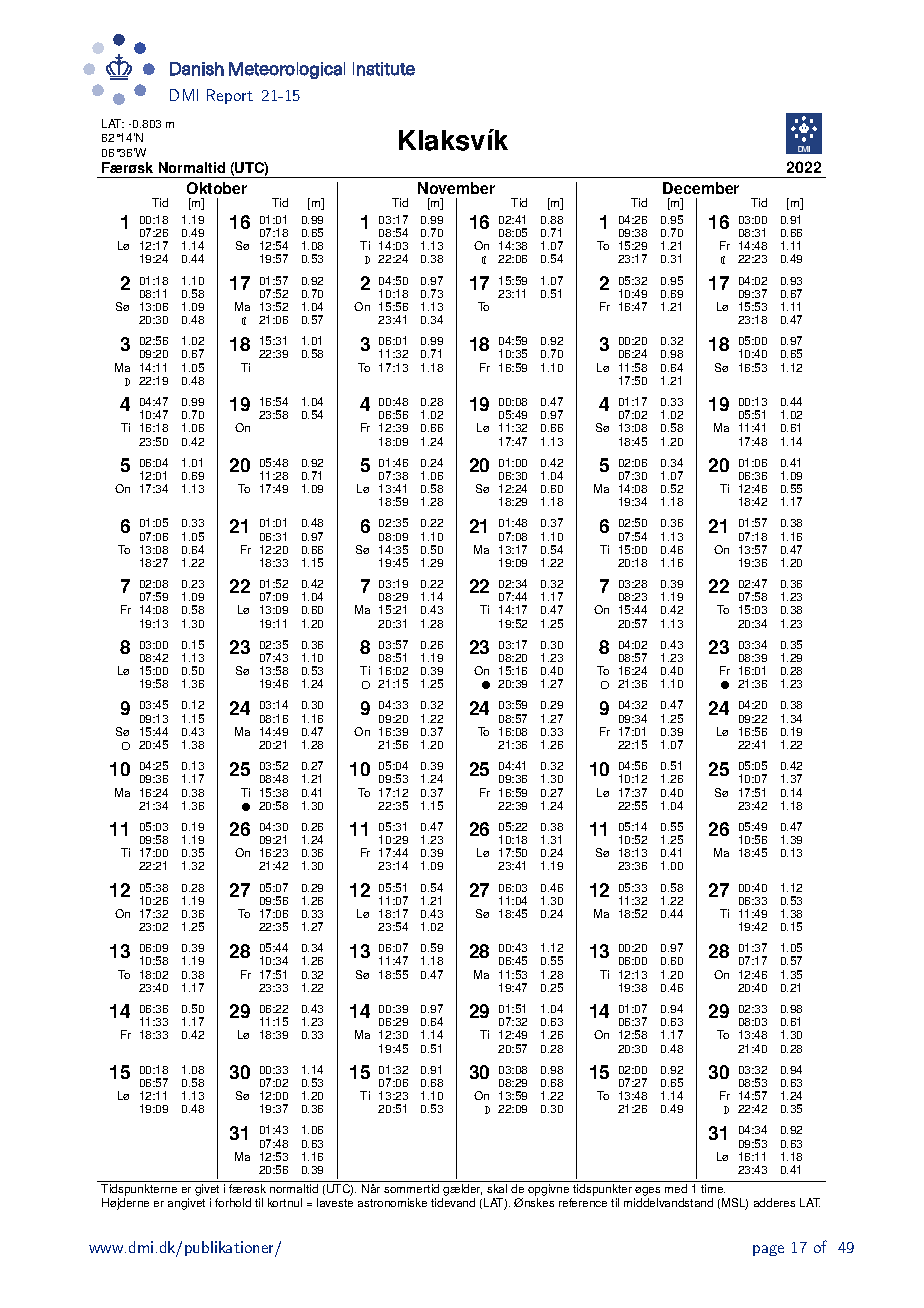 This screenshot has width=924, height=1308. I want to click on Report, so click(230, 96).
